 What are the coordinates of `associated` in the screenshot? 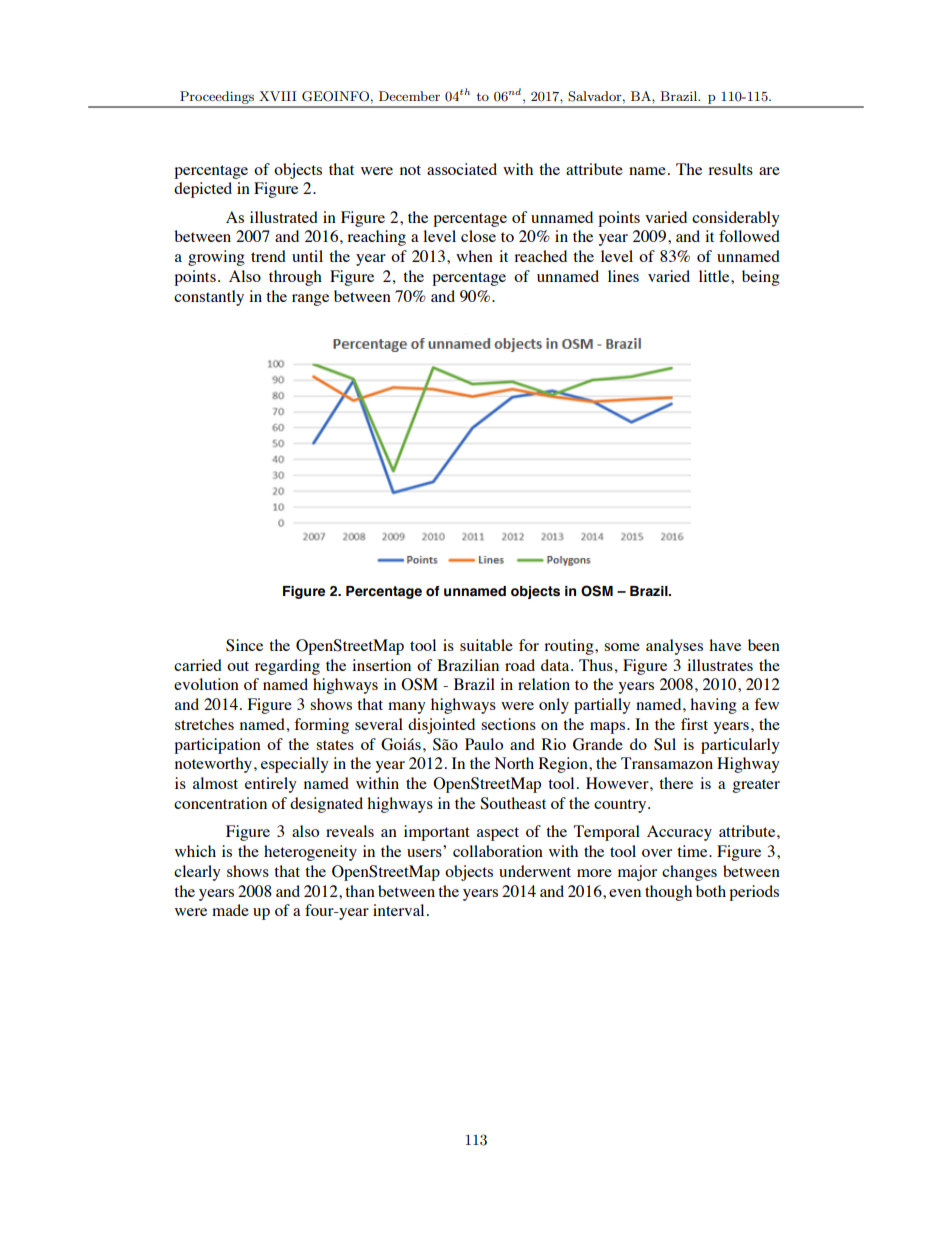 It's located at (462, 169).
